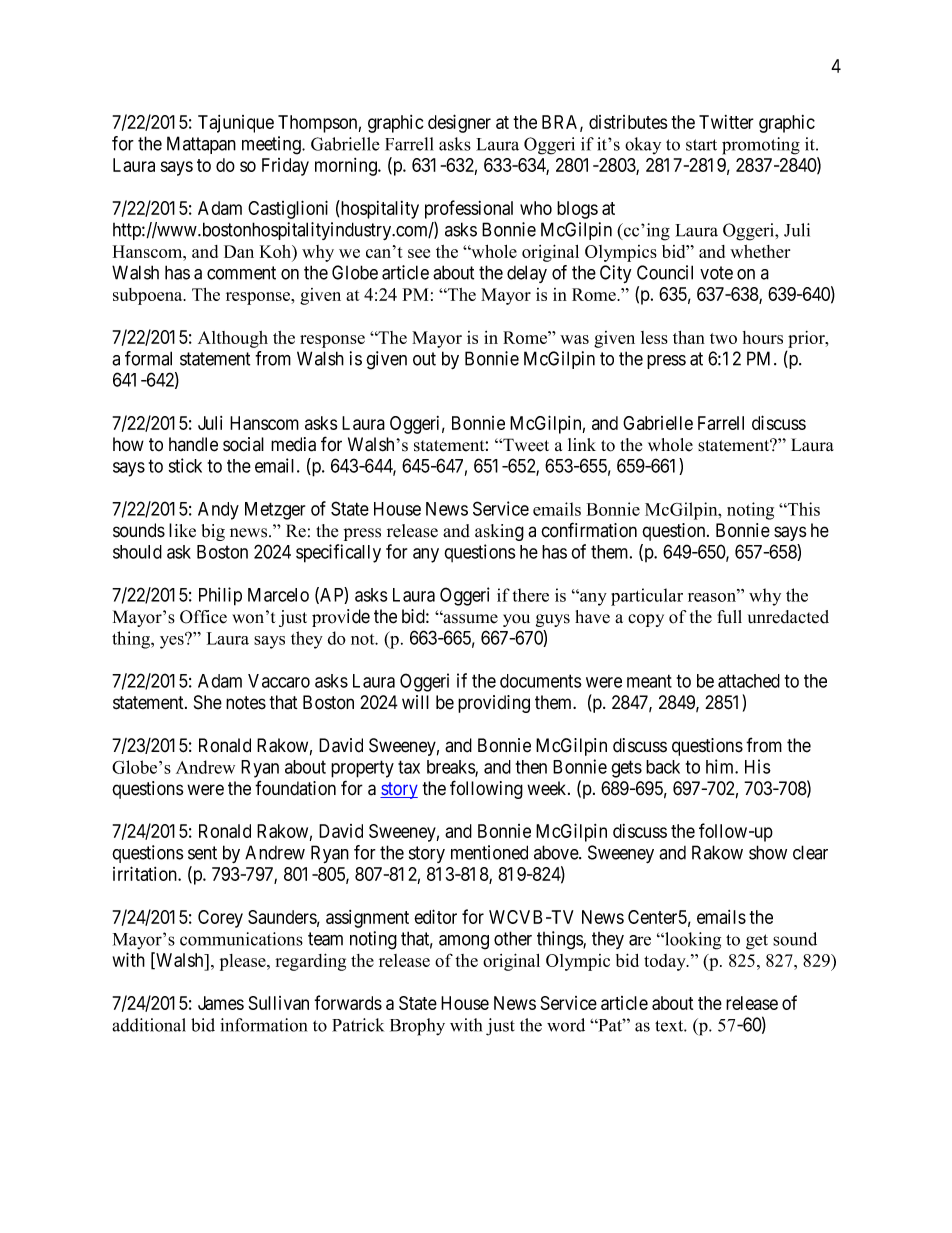  What do you see at coordinates (203, 617) in the screenshot?
I see `Office` at bounding box center [203, 617].
